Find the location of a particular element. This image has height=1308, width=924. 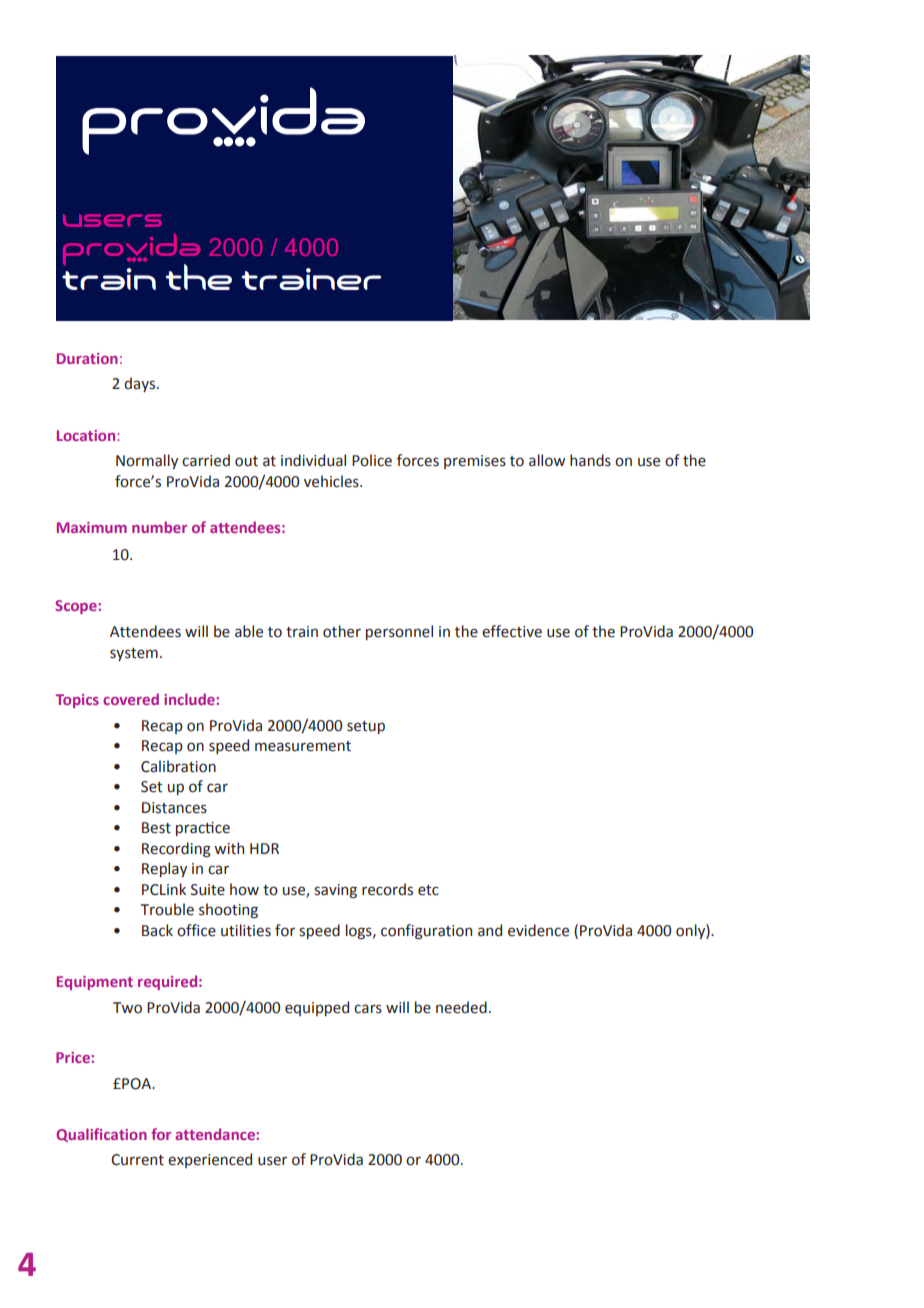

evidence is located at coordinates (538, 930).
